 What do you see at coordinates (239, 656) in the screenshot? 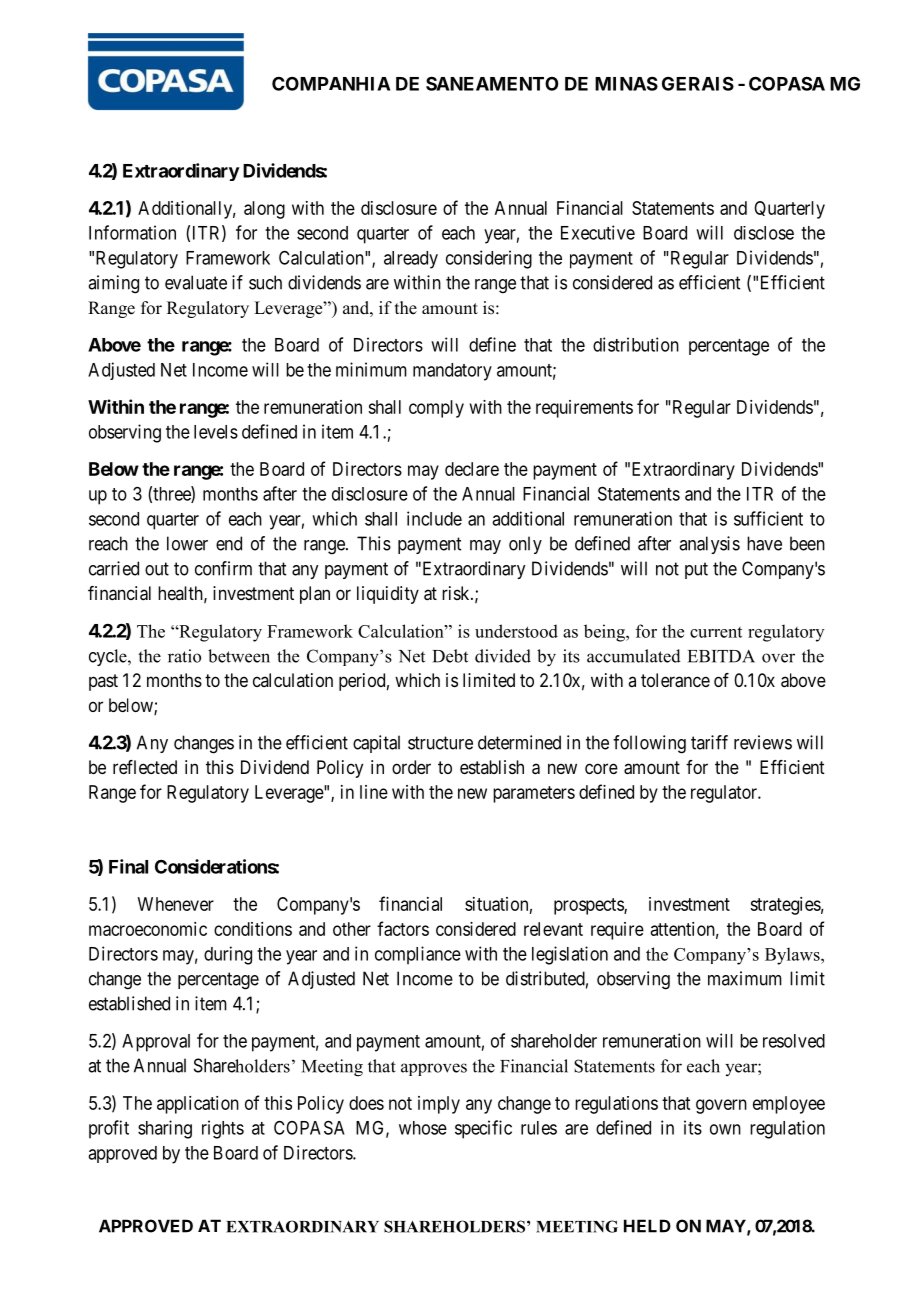
I see `between` at bounding box center [239, 656].
